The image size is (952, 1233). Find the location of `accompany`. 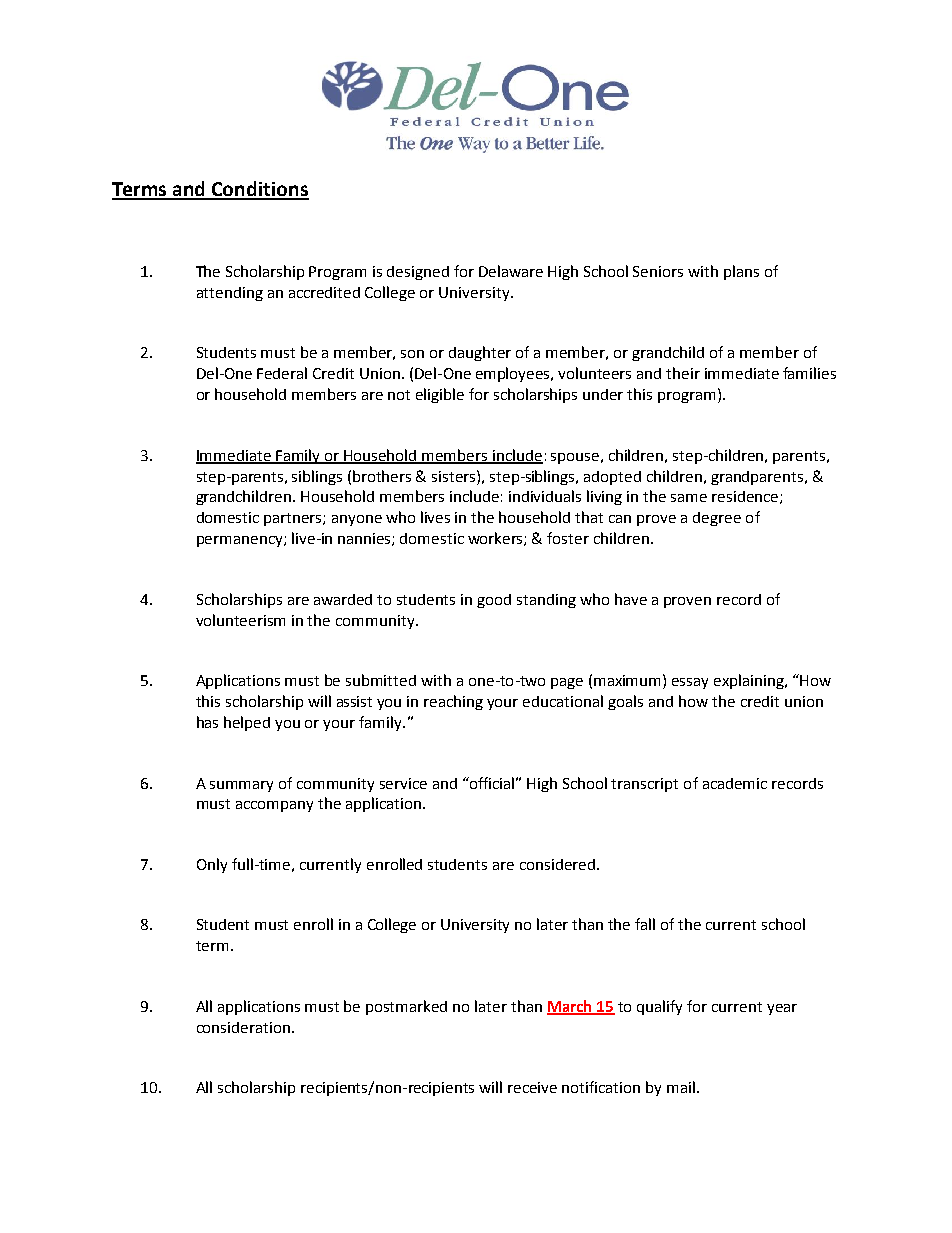

accompany is located at coordinates (274, 806).
